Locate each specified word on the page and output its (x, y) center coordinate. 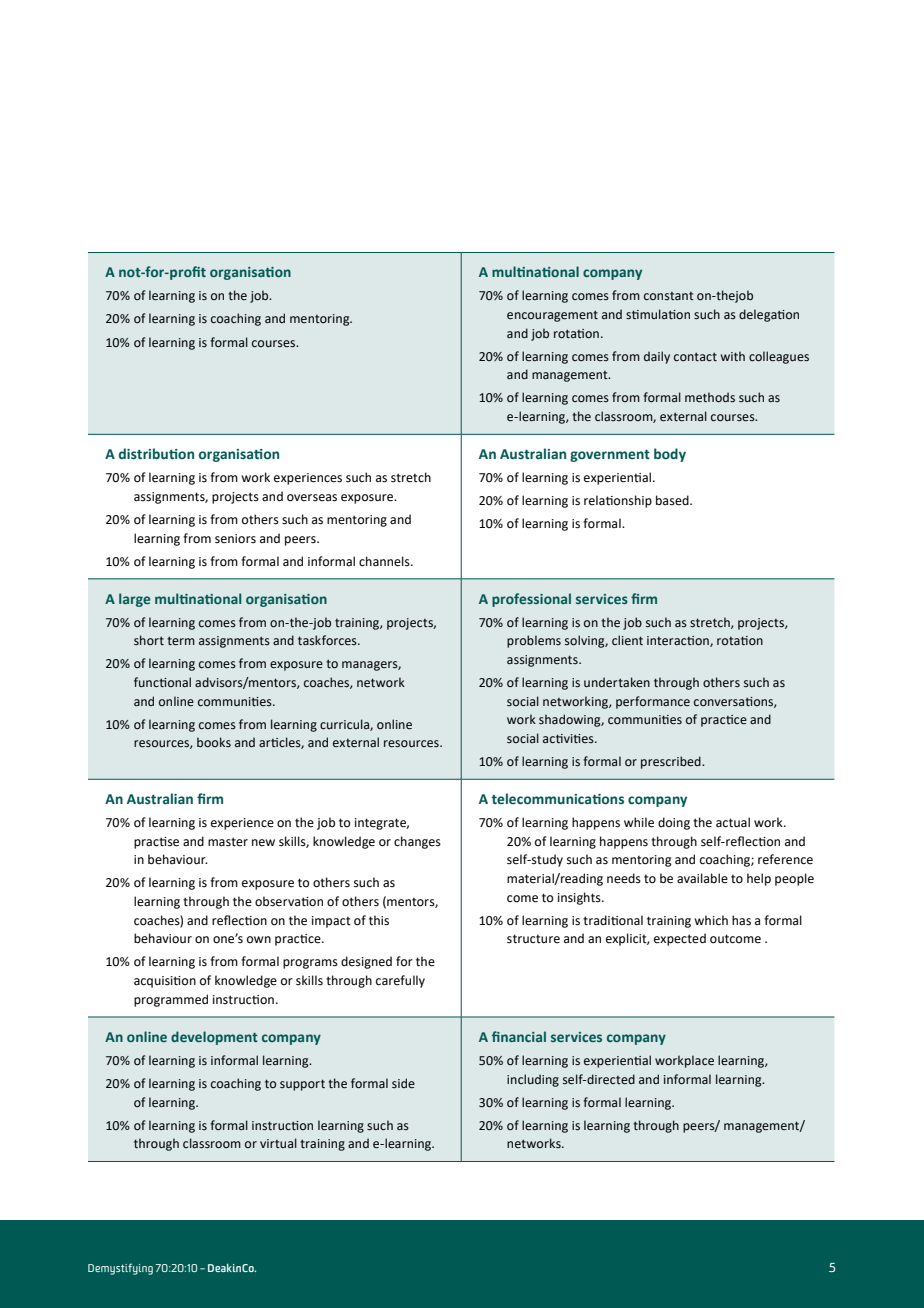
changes (417, 842)
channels (385, 561)
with (733, 356)
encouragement (552, 316)
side (403, 1083)
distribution (156, 454)
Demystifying (120, 1269)
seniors (235, 539)
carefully (400, 981)
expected (680, 939)
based (673, 500)
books (214, 742)
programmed (171, 1000)
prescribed (672, 762)
